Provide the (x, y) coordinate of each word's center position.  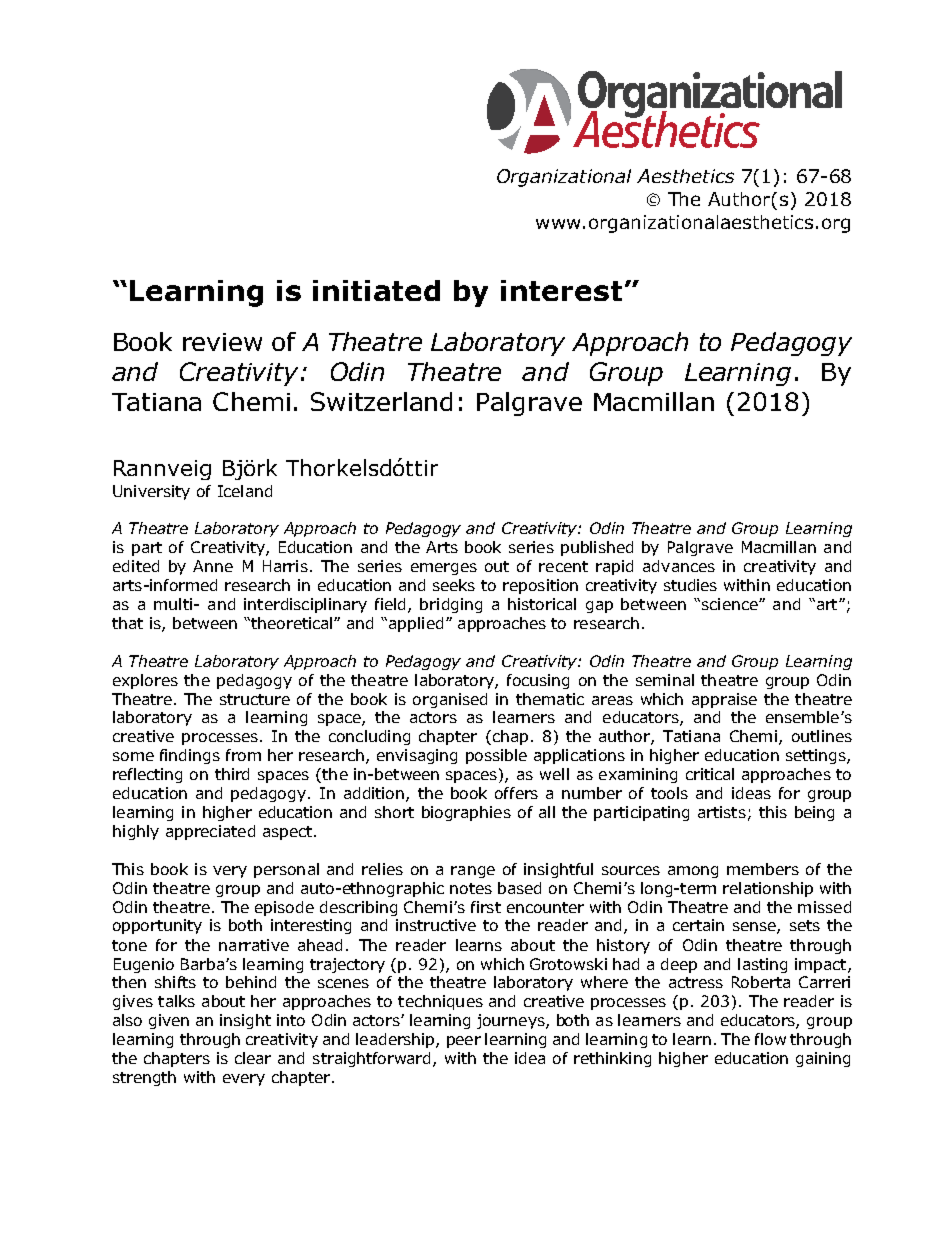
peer (464, 1042)
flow (770, 1039)
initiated (376, 290)
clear (253, 1058)
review (222, 342)
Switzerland (381, 401)
